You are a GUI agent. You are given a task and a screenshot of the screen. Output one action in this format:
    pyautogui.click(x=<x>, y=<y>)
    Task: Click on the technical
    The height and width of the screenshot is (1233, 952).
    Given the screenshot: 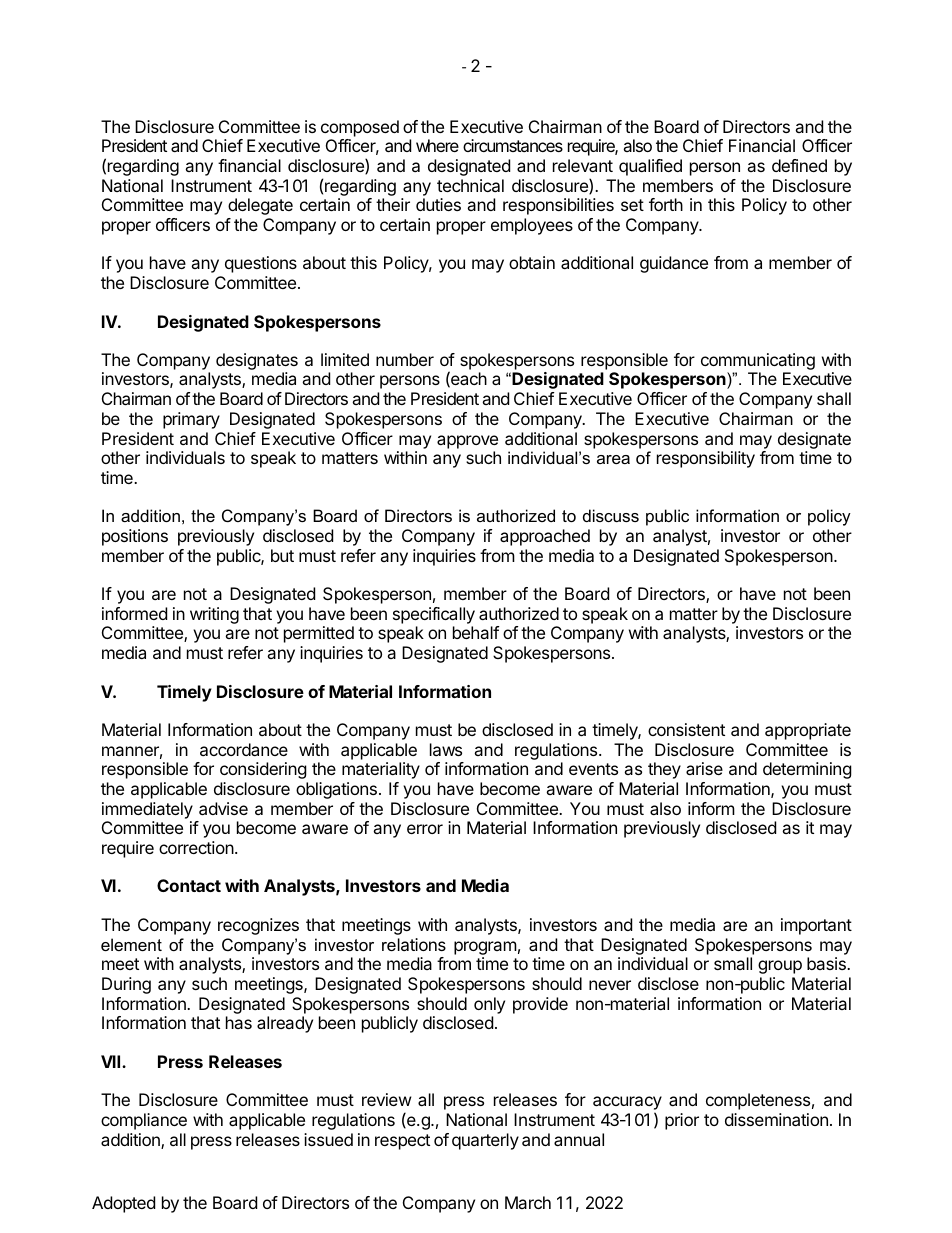 What is the action you would take?
    pyautogui.click(x=470, y=185)
